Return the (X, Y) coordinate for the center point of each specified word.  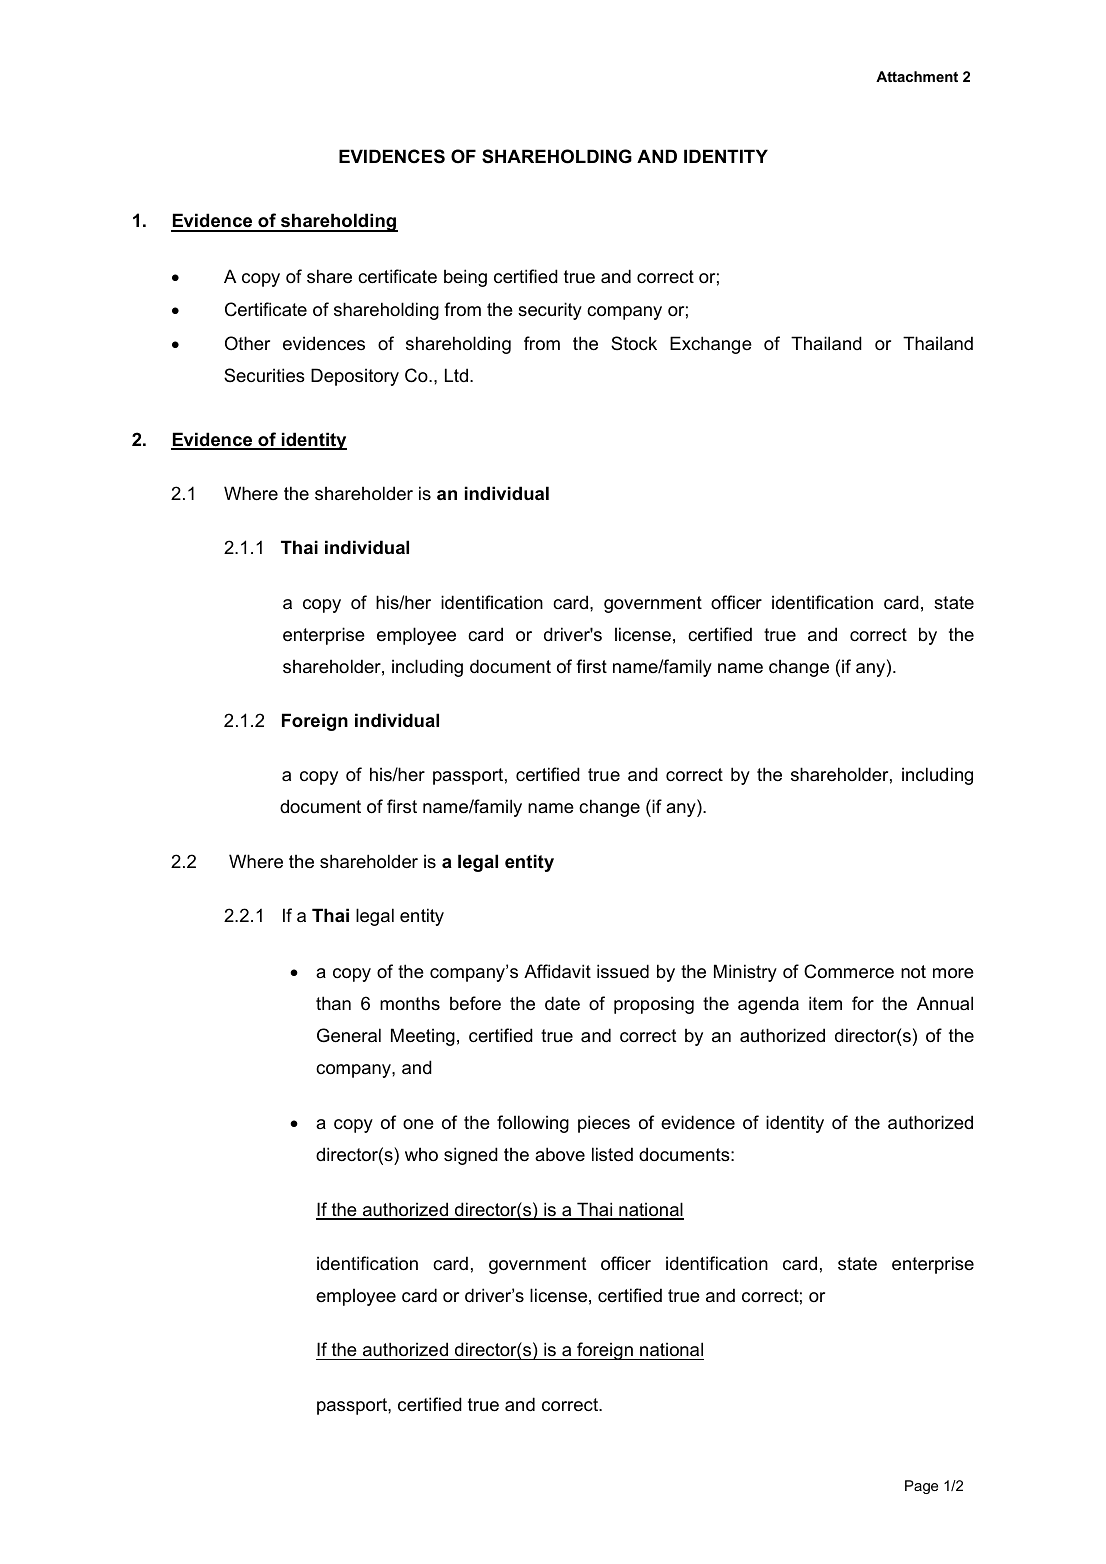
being (465, 278)
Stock (634, 343)
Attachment (917, 76)
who (421, 1154)
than (333, 1003)
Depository (355, 377)
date (562, 1003)
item (825, 1003)
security (550, 311)
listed (612, 1154)
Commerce (849, 971)
